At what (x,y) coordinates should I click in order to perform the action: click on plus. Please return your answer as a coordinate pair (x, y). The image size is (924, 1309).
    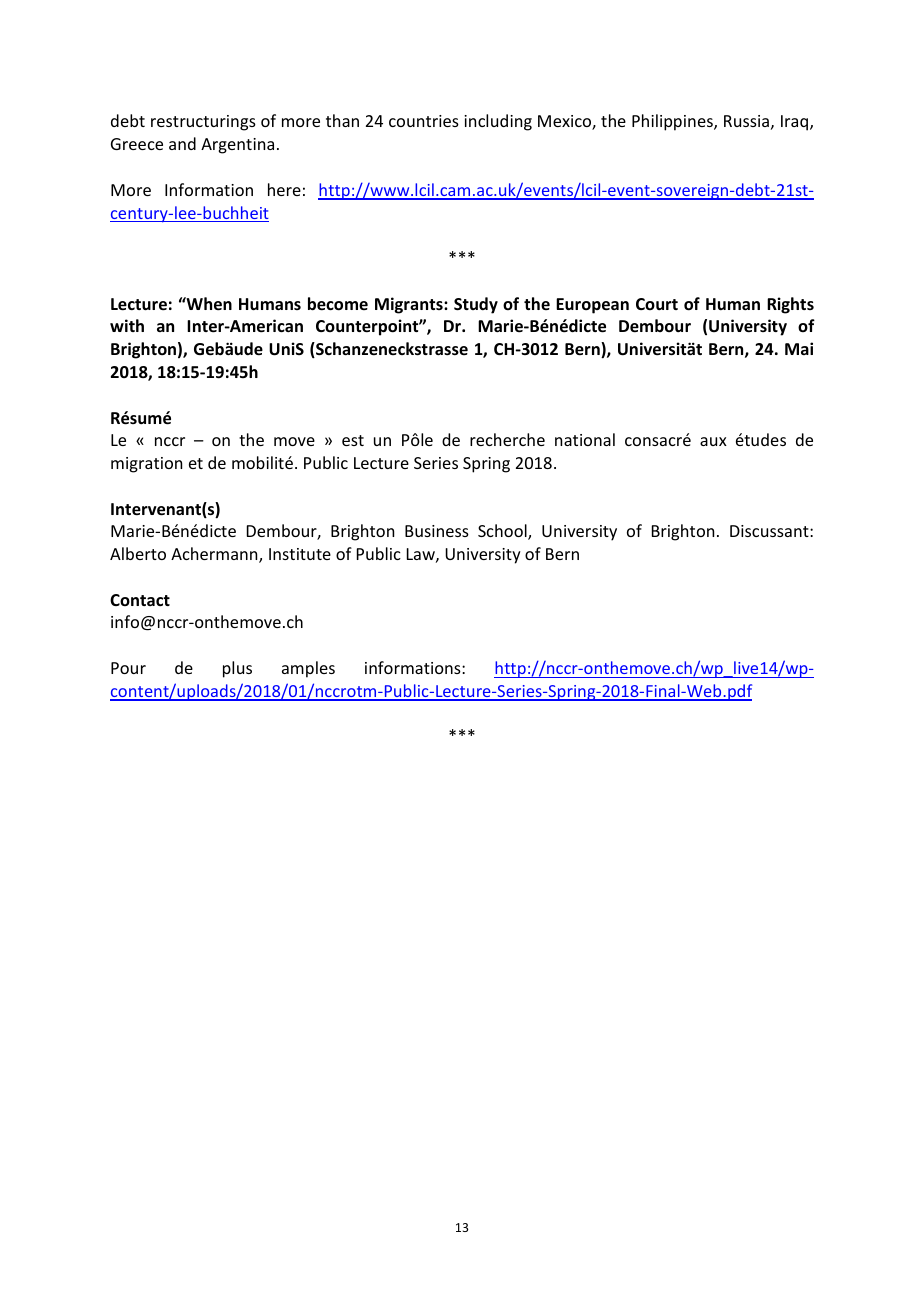
    Looking at the image, I should click on (237, 669).
